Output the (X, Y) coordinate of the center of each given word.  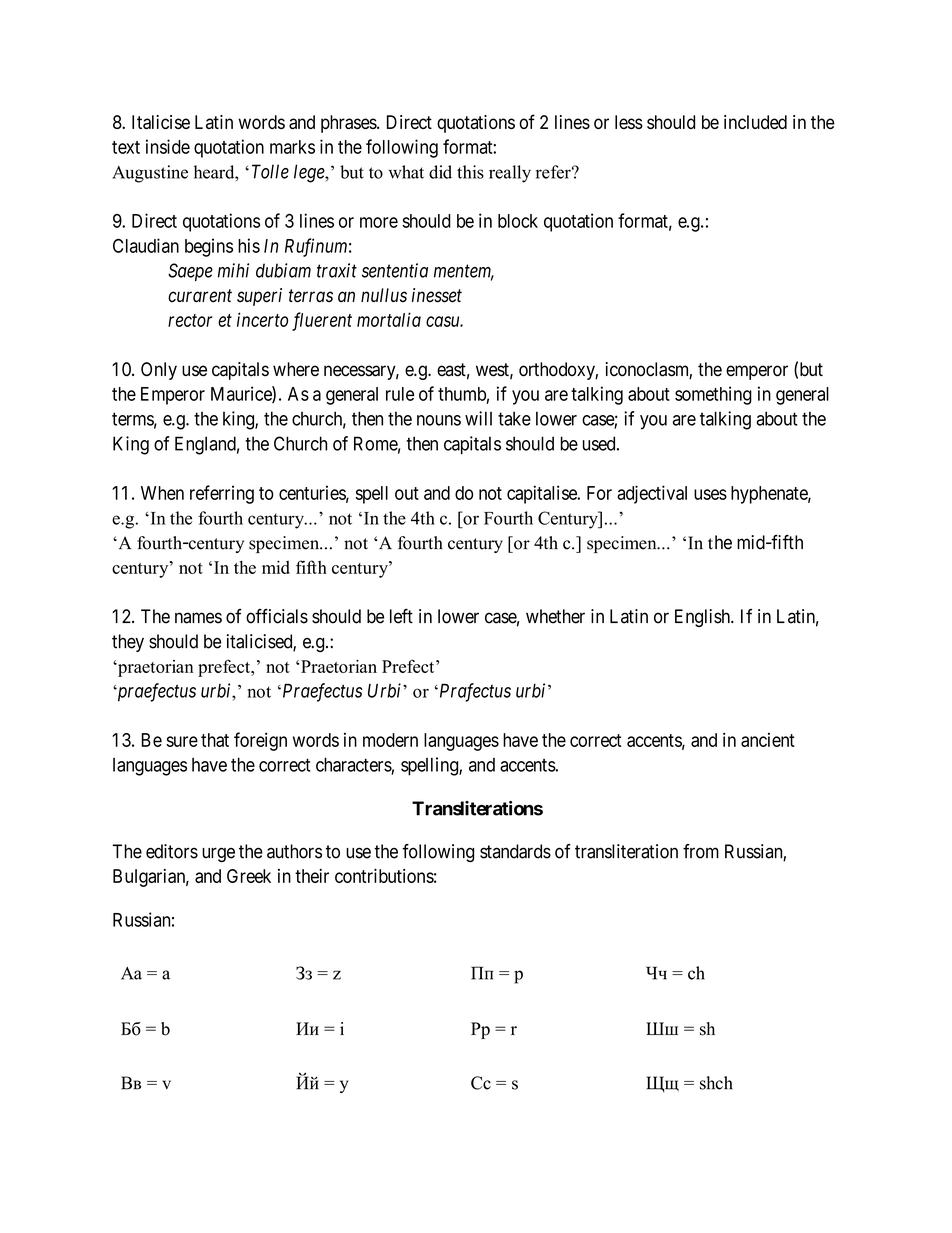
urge (218, 854)
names (198, 618)
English (704, 618)
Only (159, 371)
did (440, 172)
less (629, 122)
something (713, 395)
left (401, 616)
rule (400, 394)
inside (168, 146)
